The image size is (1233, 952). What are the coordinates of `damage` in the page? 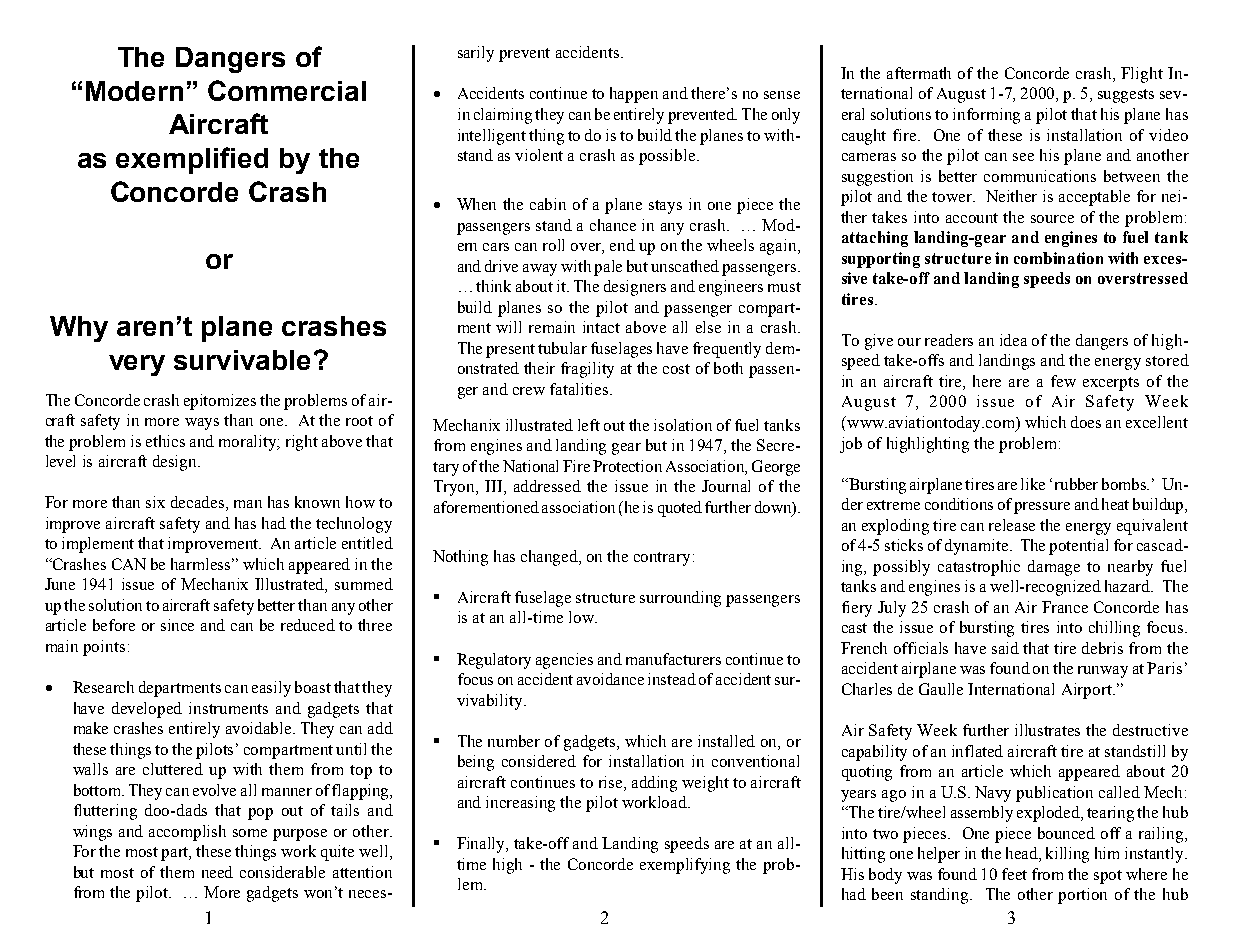 It's located at (1054, 568).
